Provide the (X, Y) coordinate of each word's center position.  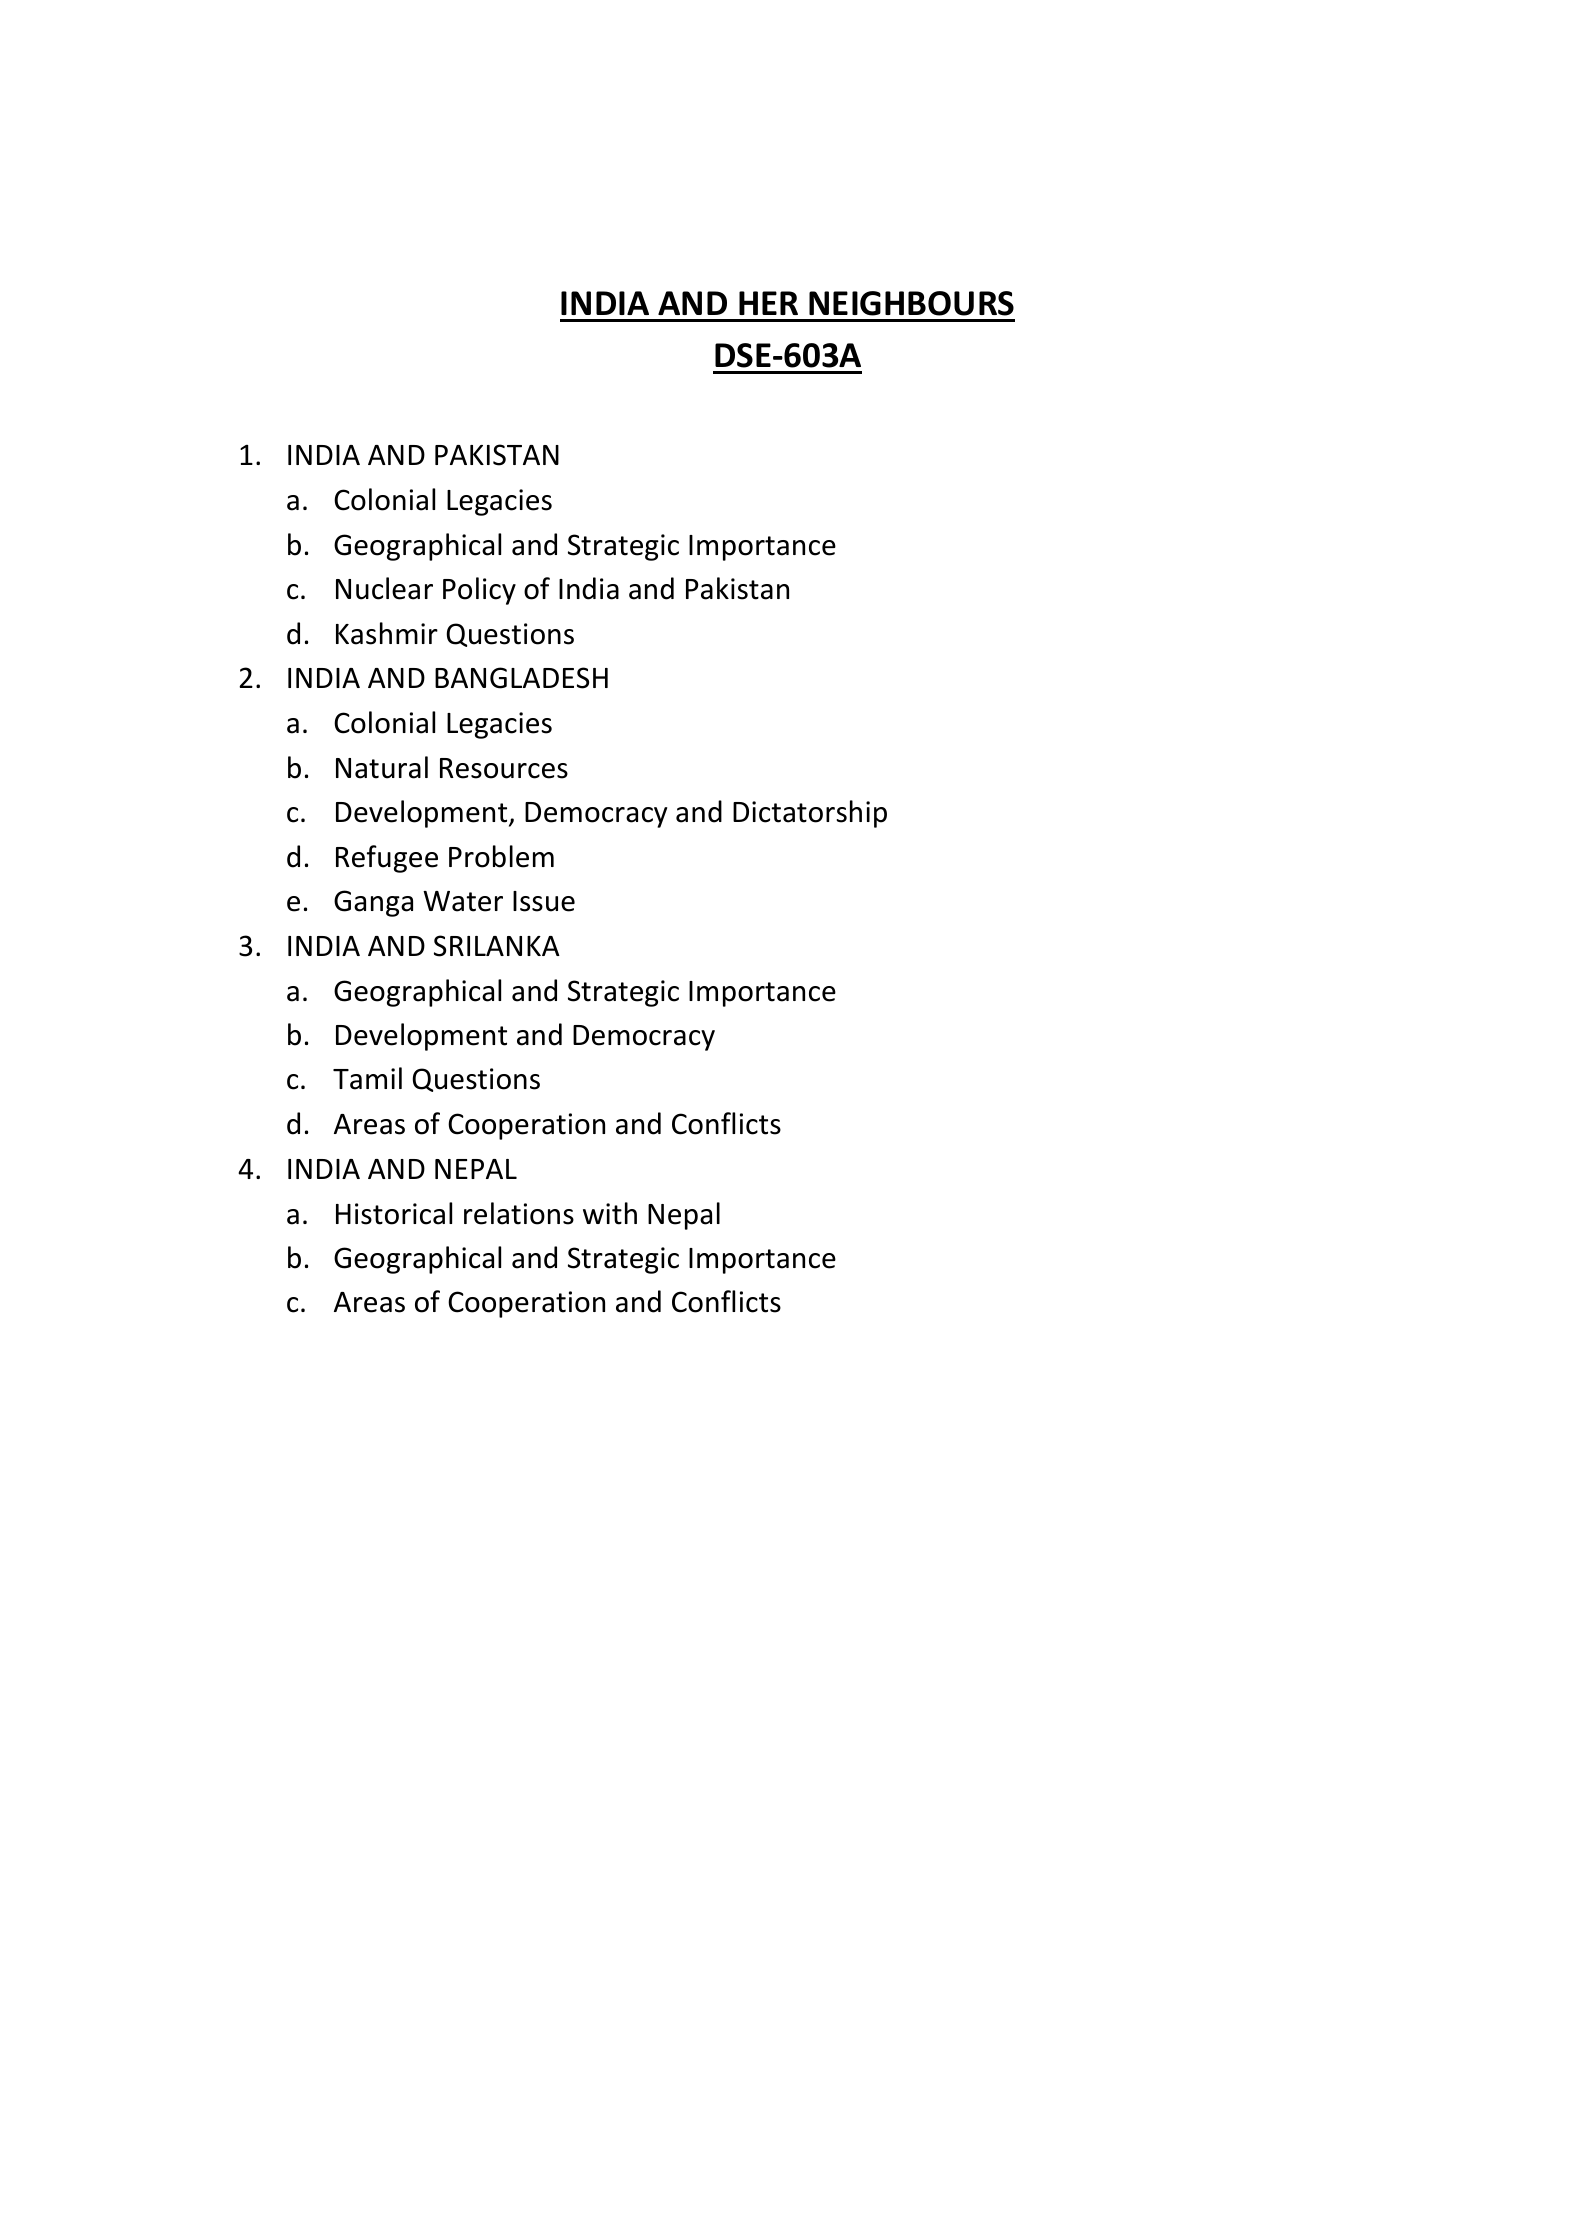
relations (519, 1213)
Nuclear (384, 588)
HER (768, 303)
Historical (394, 1213)
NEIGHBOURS (911, 303)
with (610, 1213)
